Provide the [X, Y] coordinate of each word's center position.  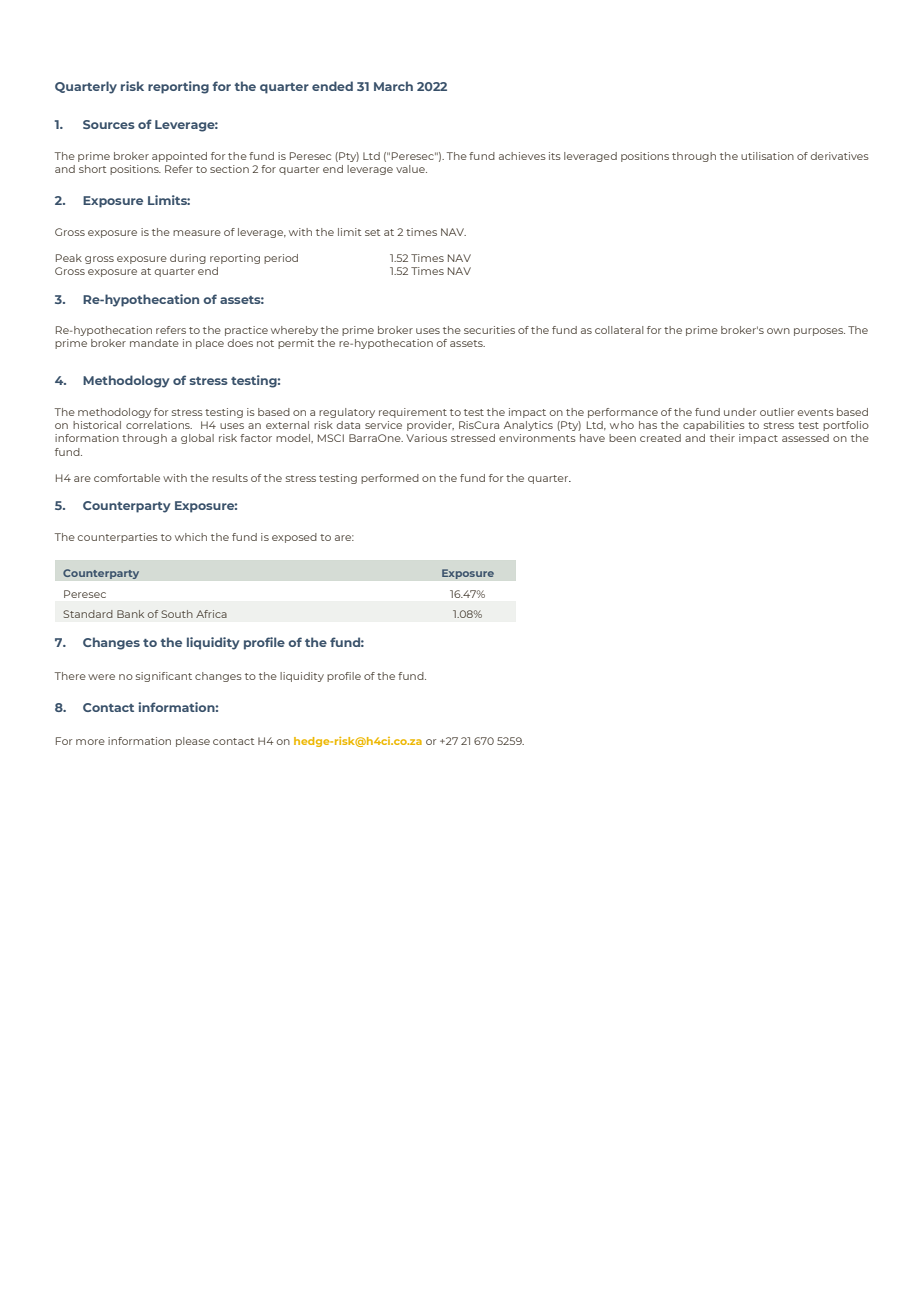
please [193, 742]
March [393, 86]
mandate [154, 343]
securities [489, 330]
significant [164, 677]
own [778, 331]
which [191, 537]
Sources [109, 124]
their [722, 438]
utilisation [767, 156]
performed [390, 479]
